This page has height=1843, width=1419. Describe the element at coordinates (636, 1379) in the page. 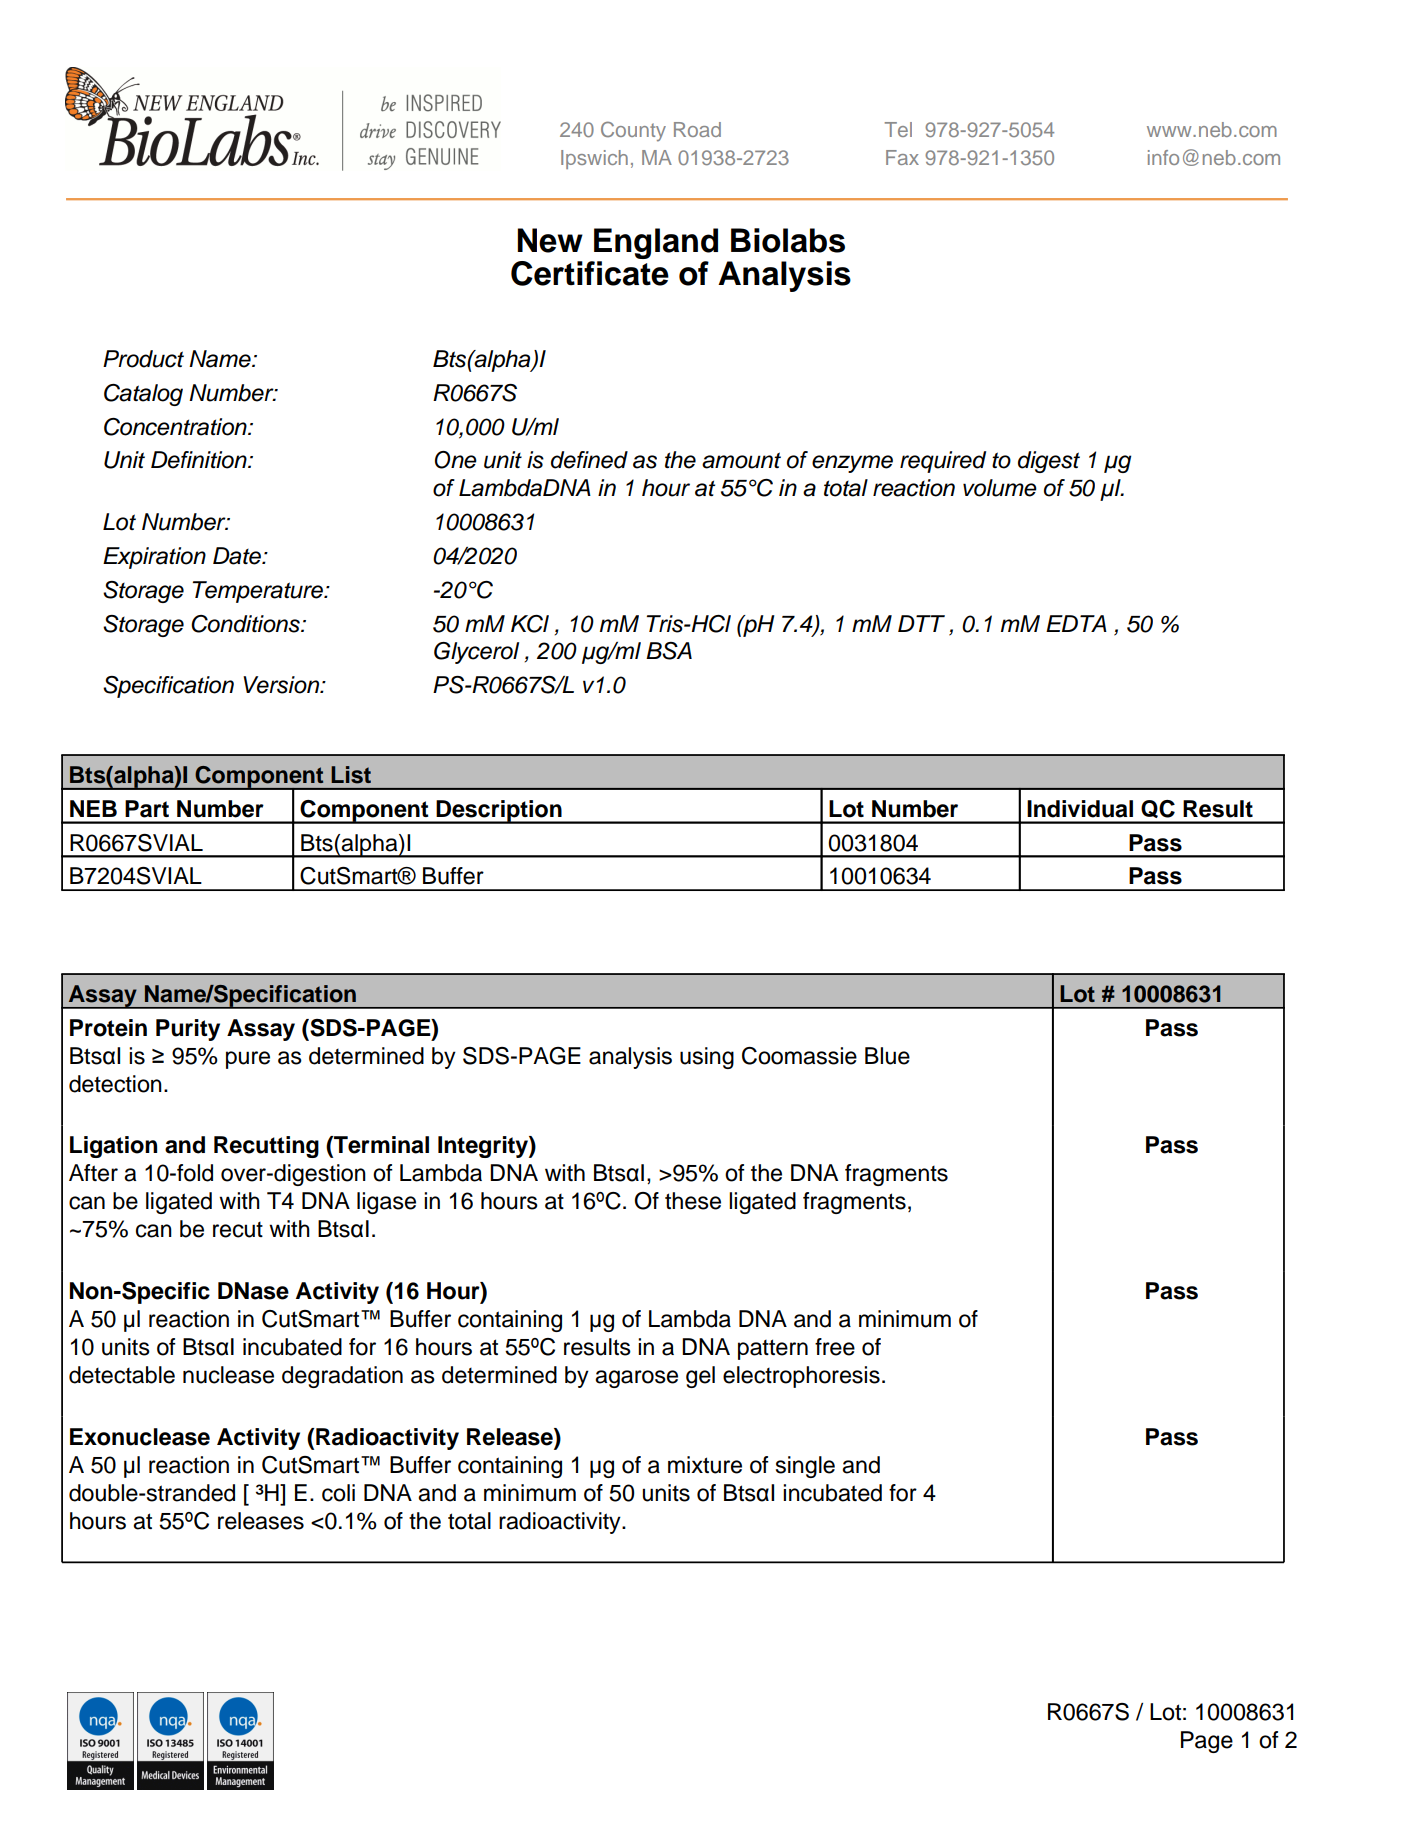

I see `agarose` at that location.
